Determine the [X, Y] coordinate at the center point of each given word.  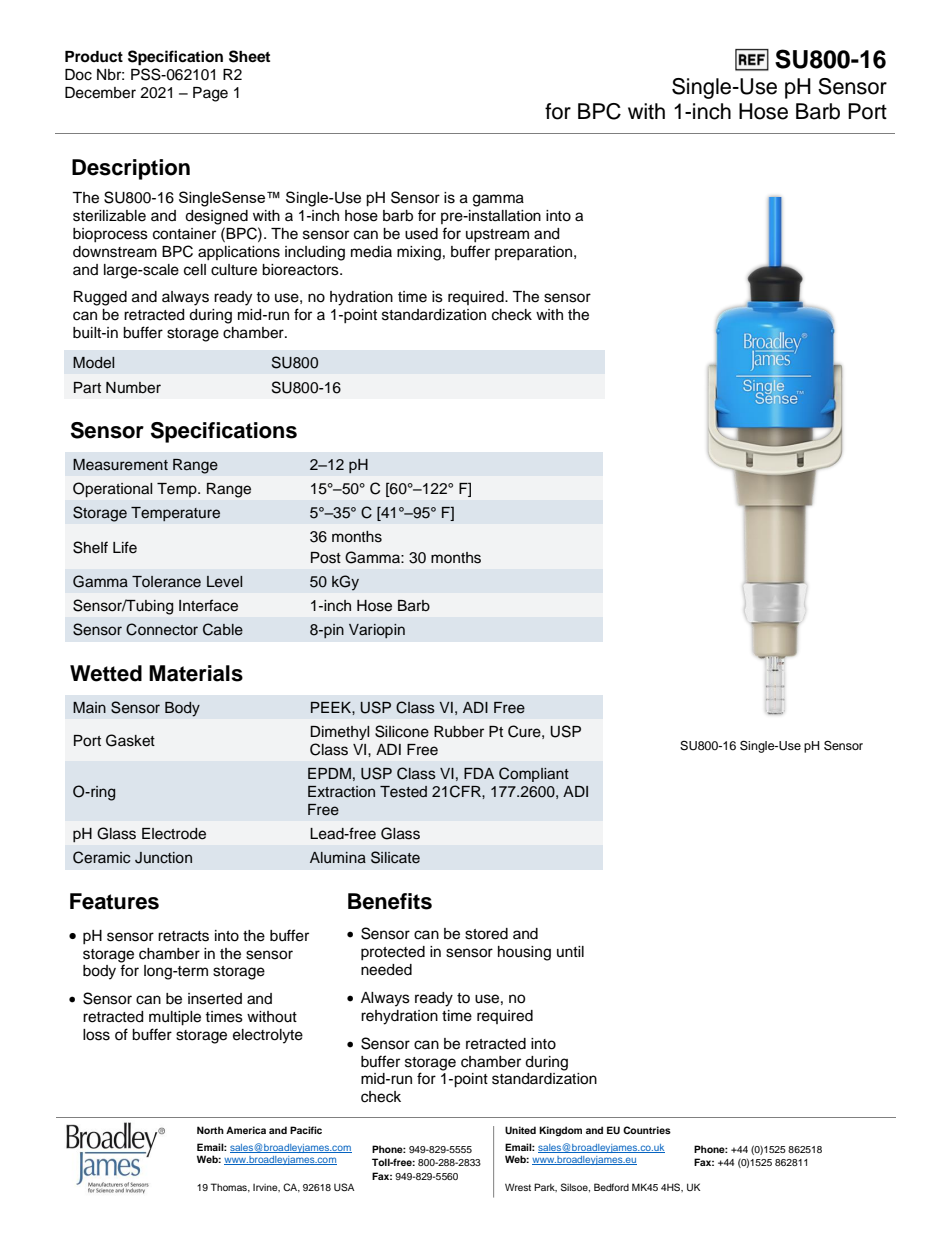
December [100, 93]
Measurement [120, 465]
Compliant [534, 774]
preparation [535, 253]
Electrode [174, 834]
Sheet [249, 56]
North [210, 1130]
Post [326, 558]
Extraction [341, 792]
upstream [497, 235]
